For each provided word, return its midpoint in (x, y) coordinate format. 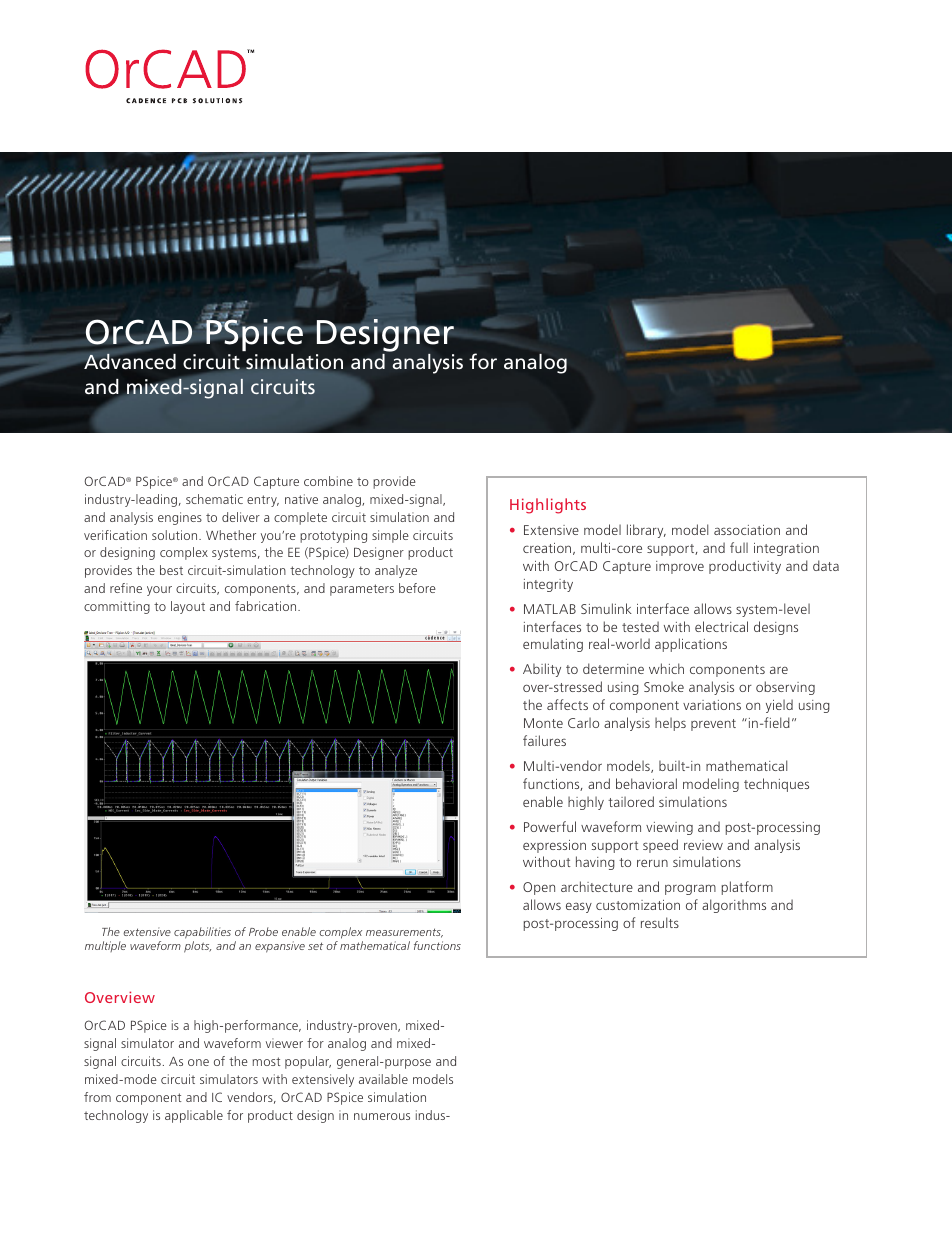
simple (390, 536)
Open (539, 888)
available (383, 1079)
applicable (194, 1116)
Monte (543, 723)
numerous (382, 1116)
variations (712, 705)
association (747, 530)
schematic (214, 499)
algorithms (734, 906)
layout (188, 607)
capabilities (202, 933)
